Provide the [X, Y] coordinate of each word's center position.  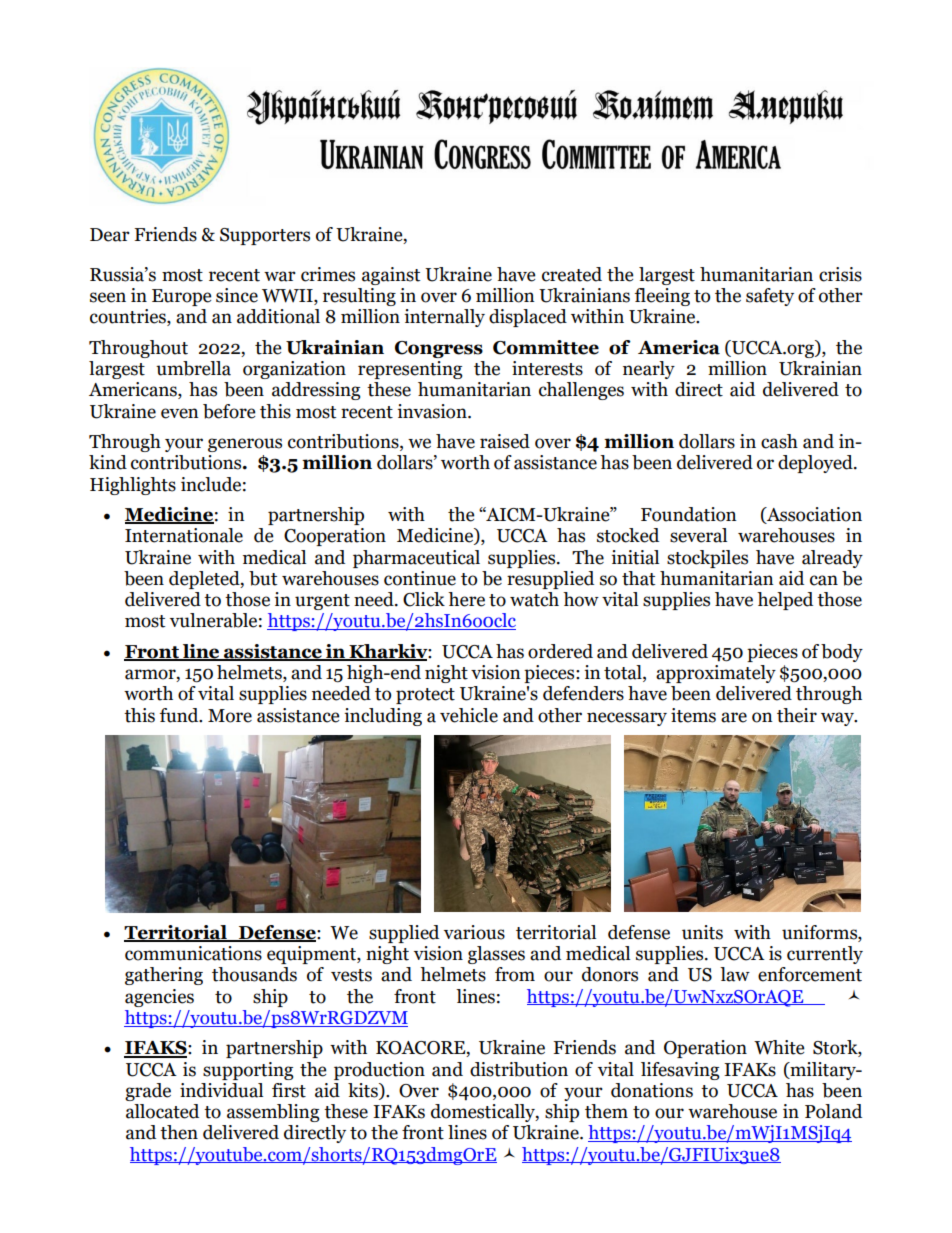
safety [770, 297]
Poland [833, 1111]
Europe [181, 297]
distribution [519, 1069]
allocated [162, 1111]
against [391, 276]
